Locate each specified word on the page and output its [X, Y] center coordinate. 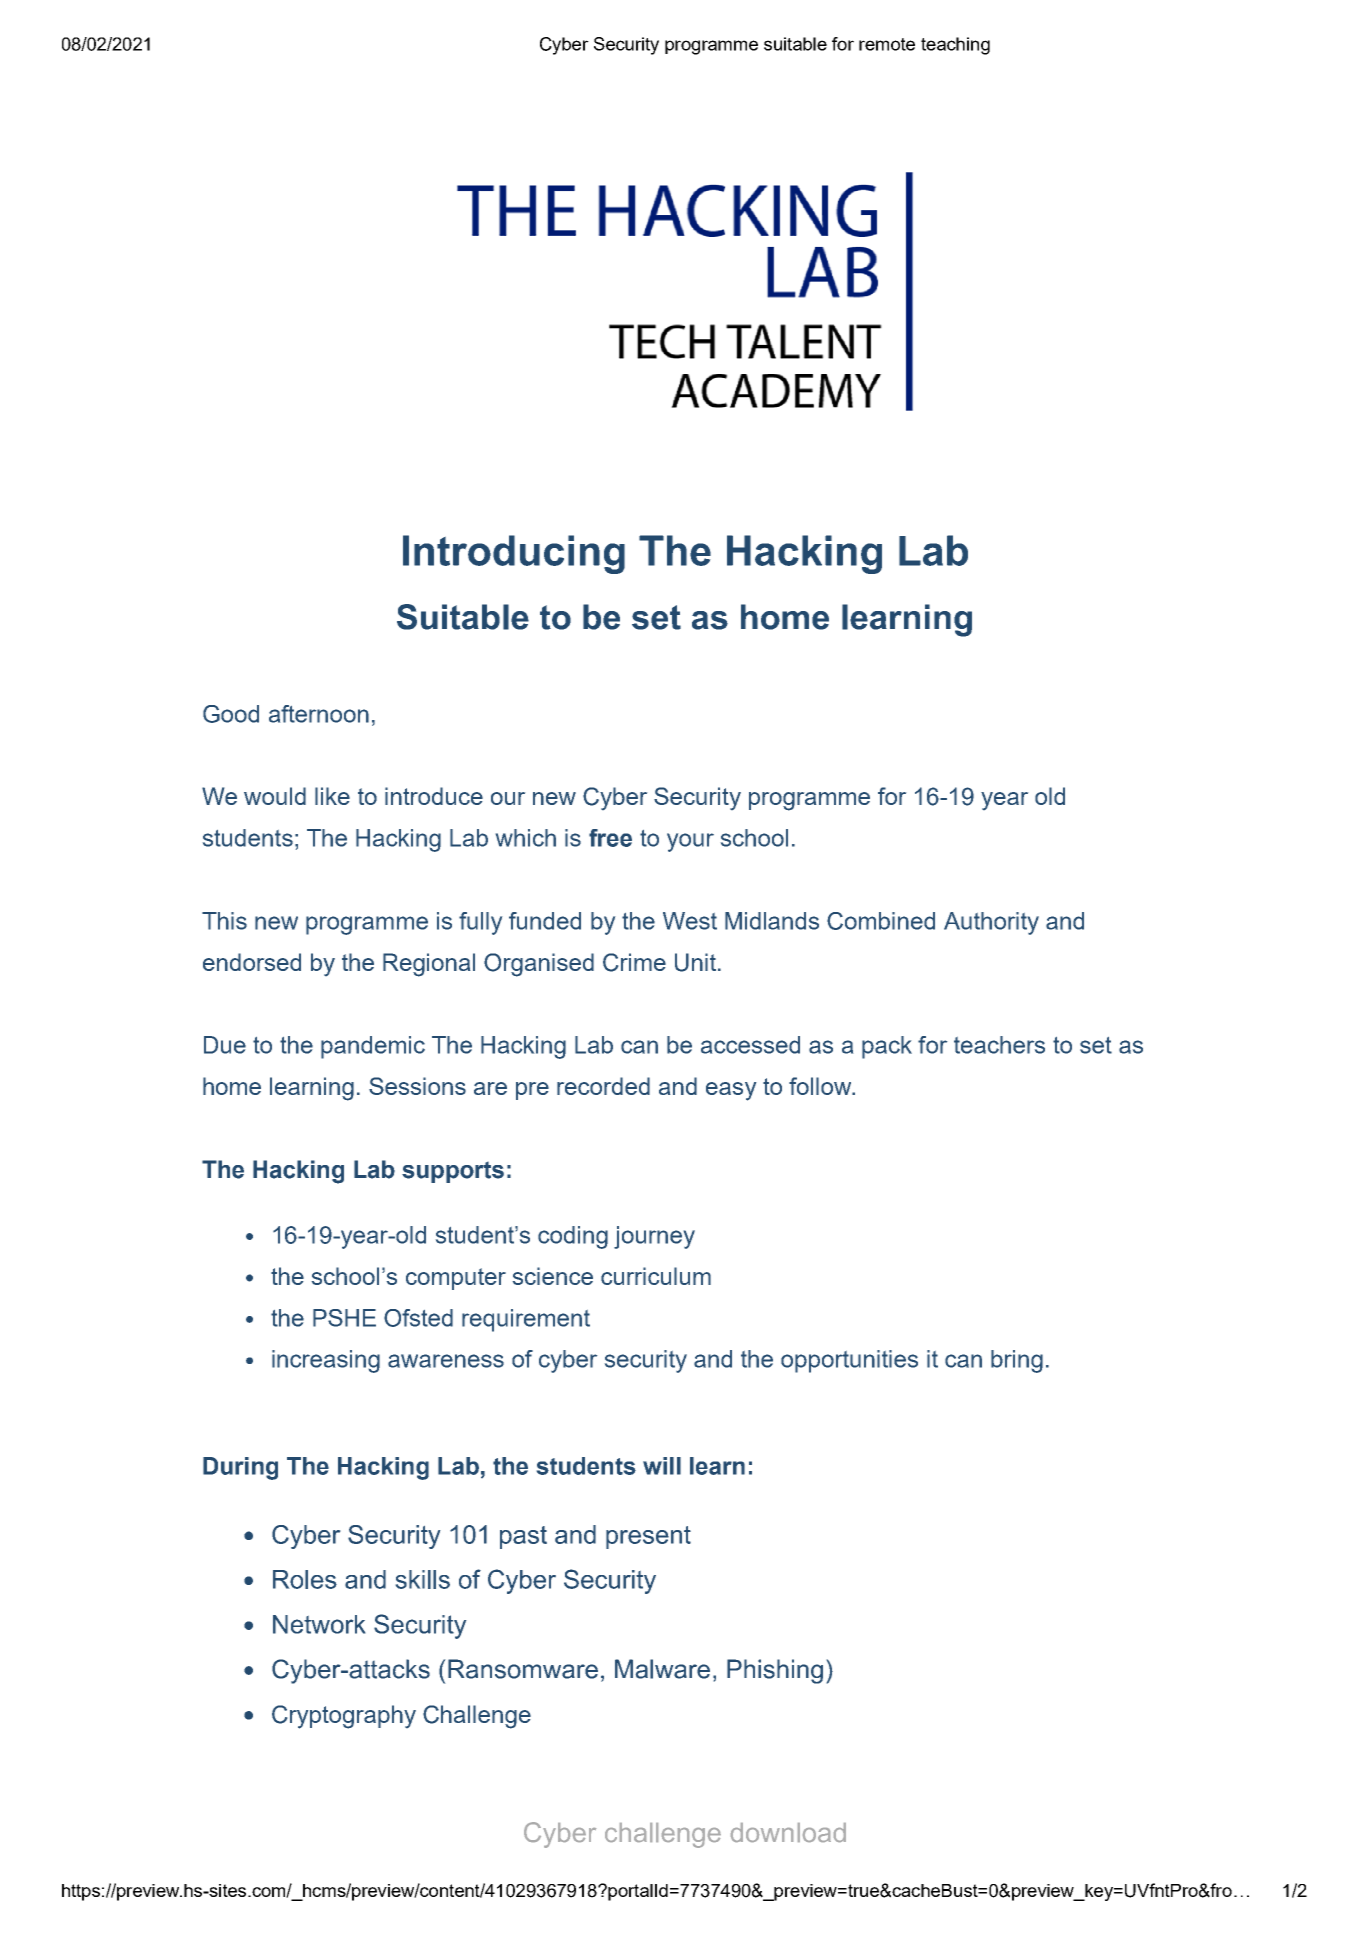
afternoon [319, 714]
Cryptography [344, 1717]
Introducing [514, 554]
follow [821, 1086]
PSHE [344, 1318]
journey [654, 1237]
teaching [955, 46]
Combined [881, 921]
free [610, 838]
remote [887, 44]
